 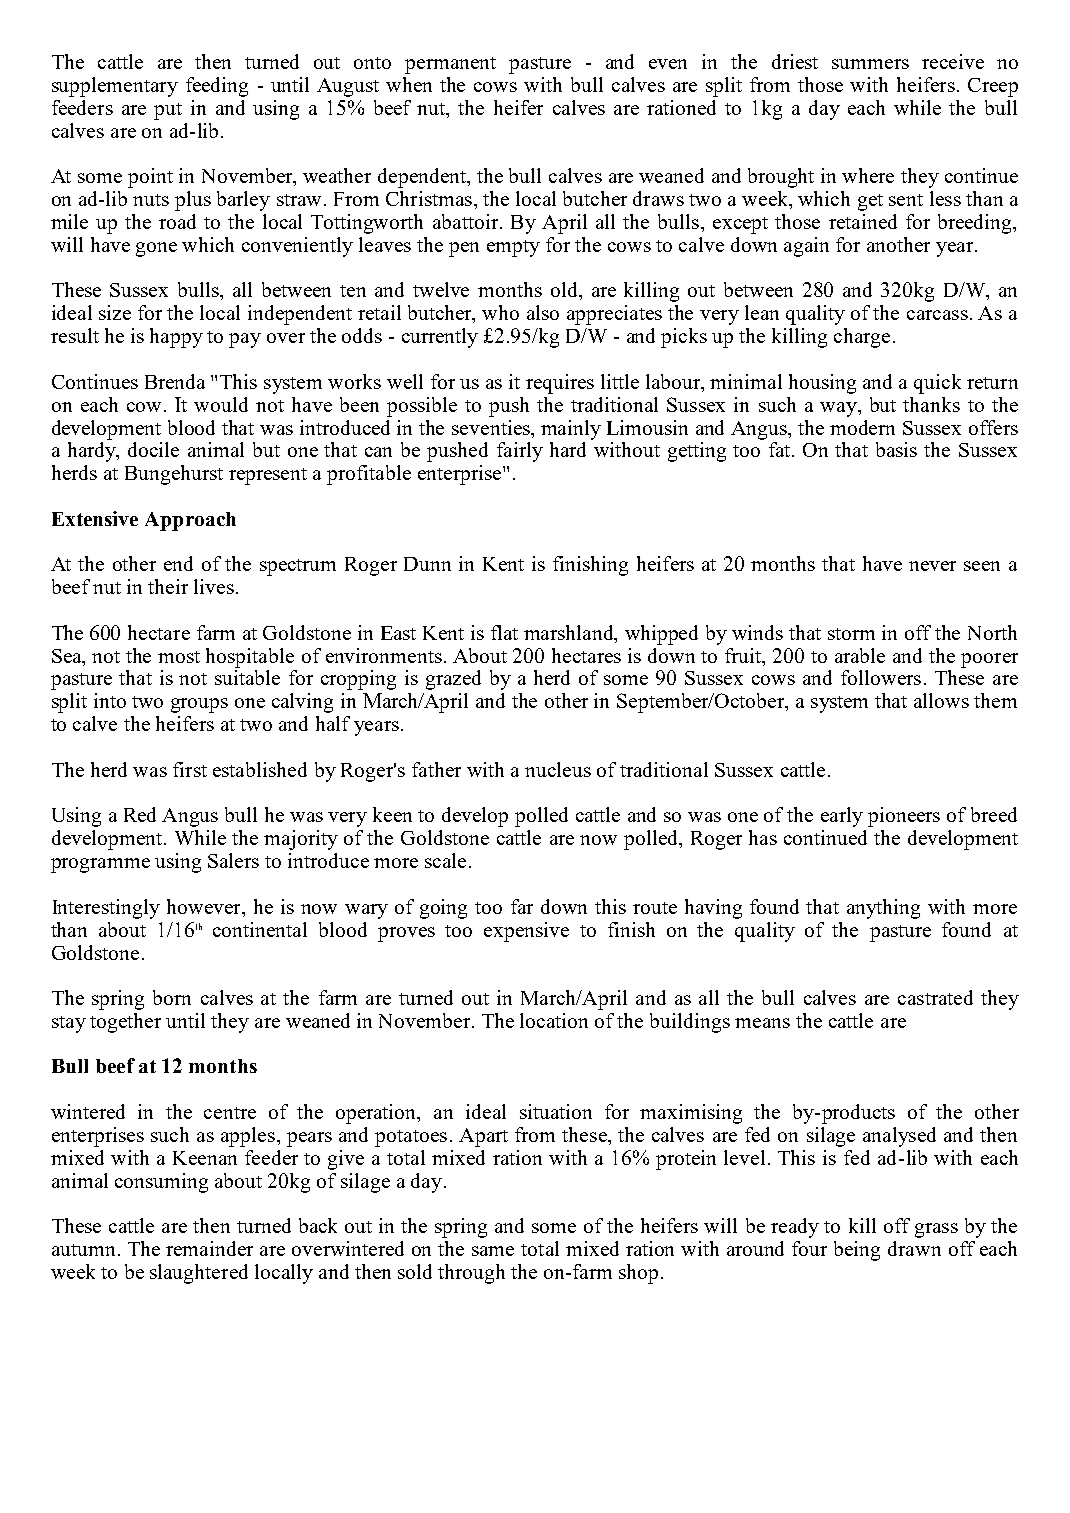 I want to click on being, so click(x=857, y=1251).
